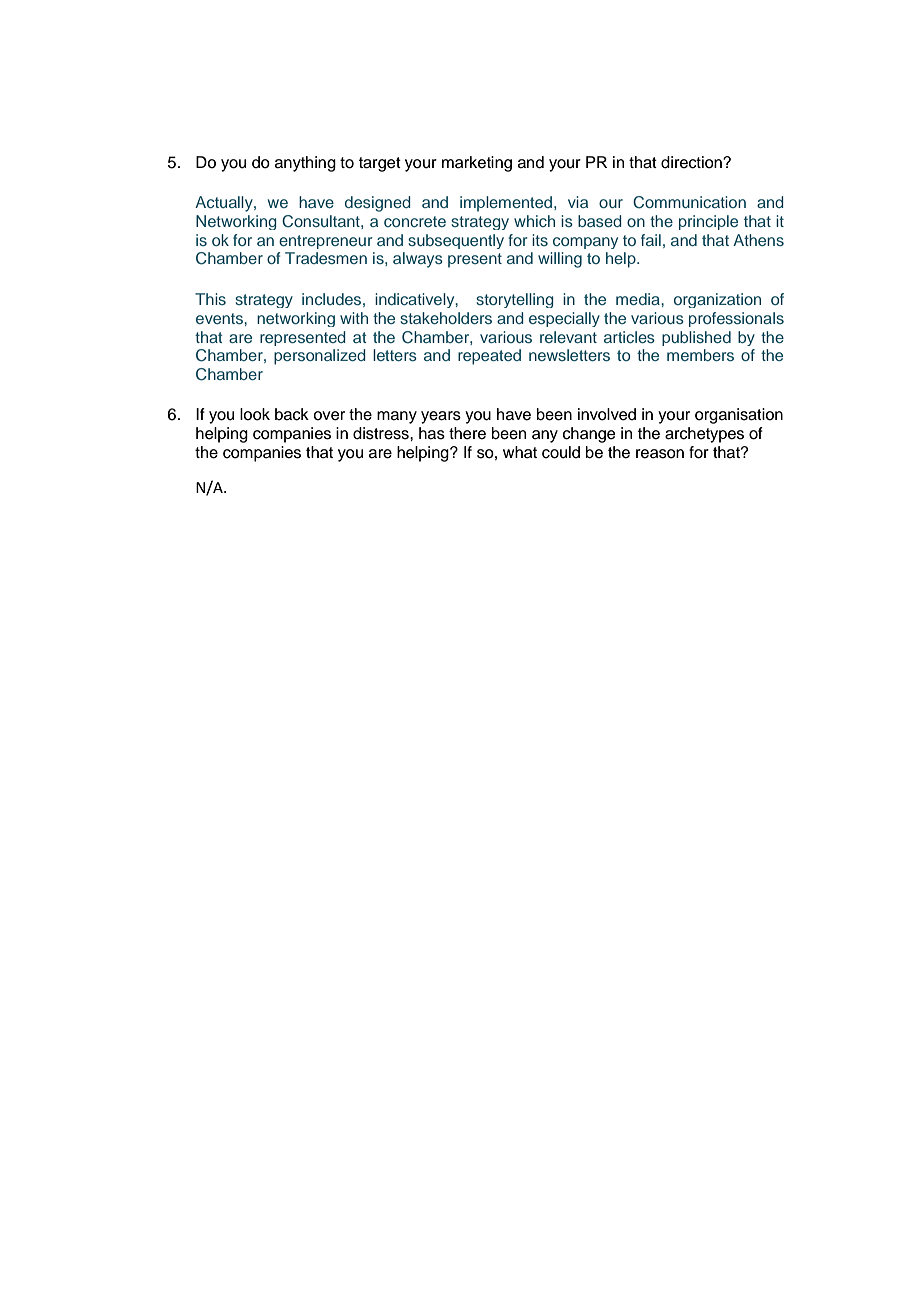  What do you see at coordinates (477, 164) in the page?
I see `marketing` at bounding box center [477, 164].
